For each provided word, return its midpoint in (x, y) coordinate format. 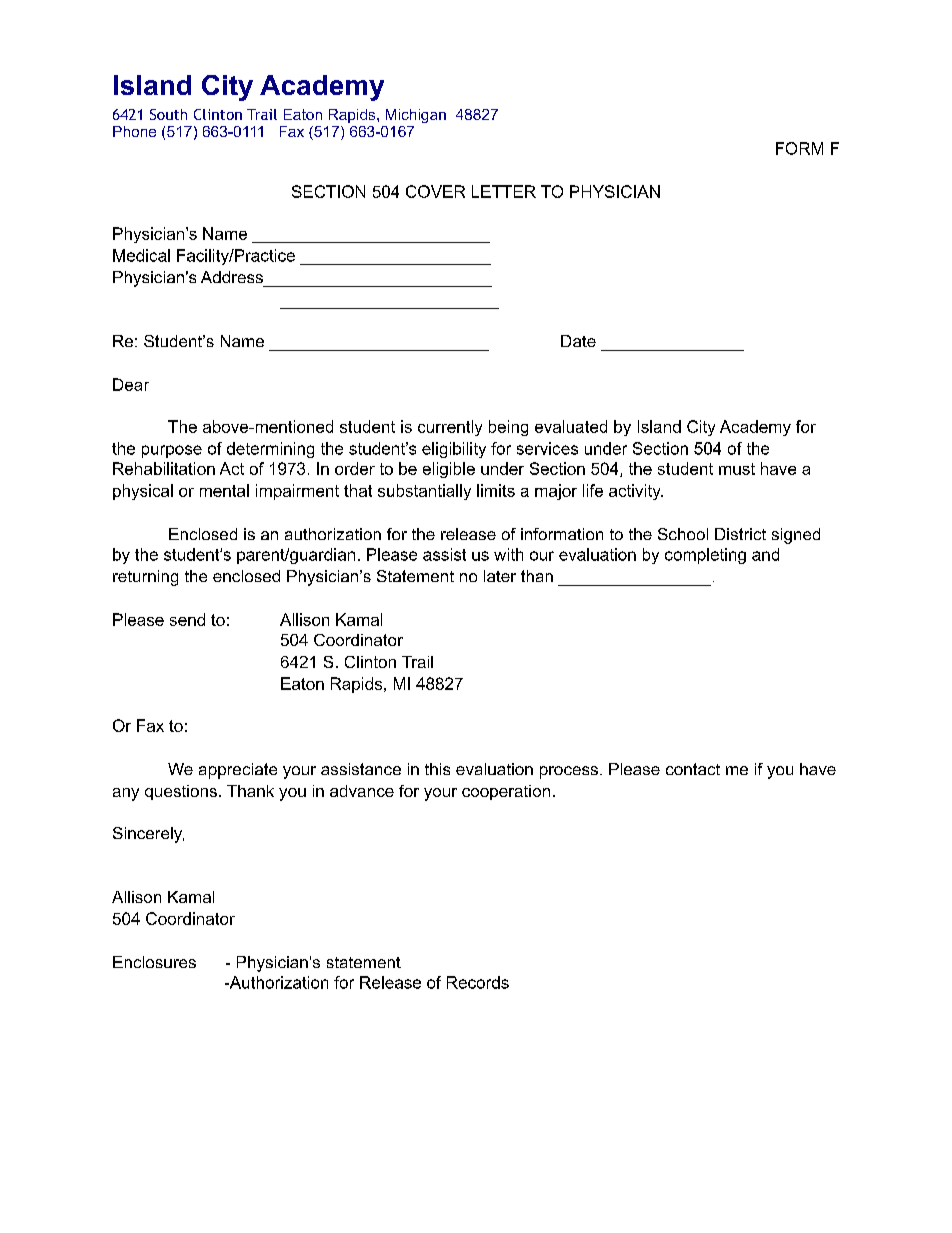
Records (478, 982)
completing (705, 556)
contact (693, 769)
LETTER (504, 191)
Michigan (416, 116)
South (168, 114)
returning (145, 578)
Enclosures (154, 962)
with (508, 554)
